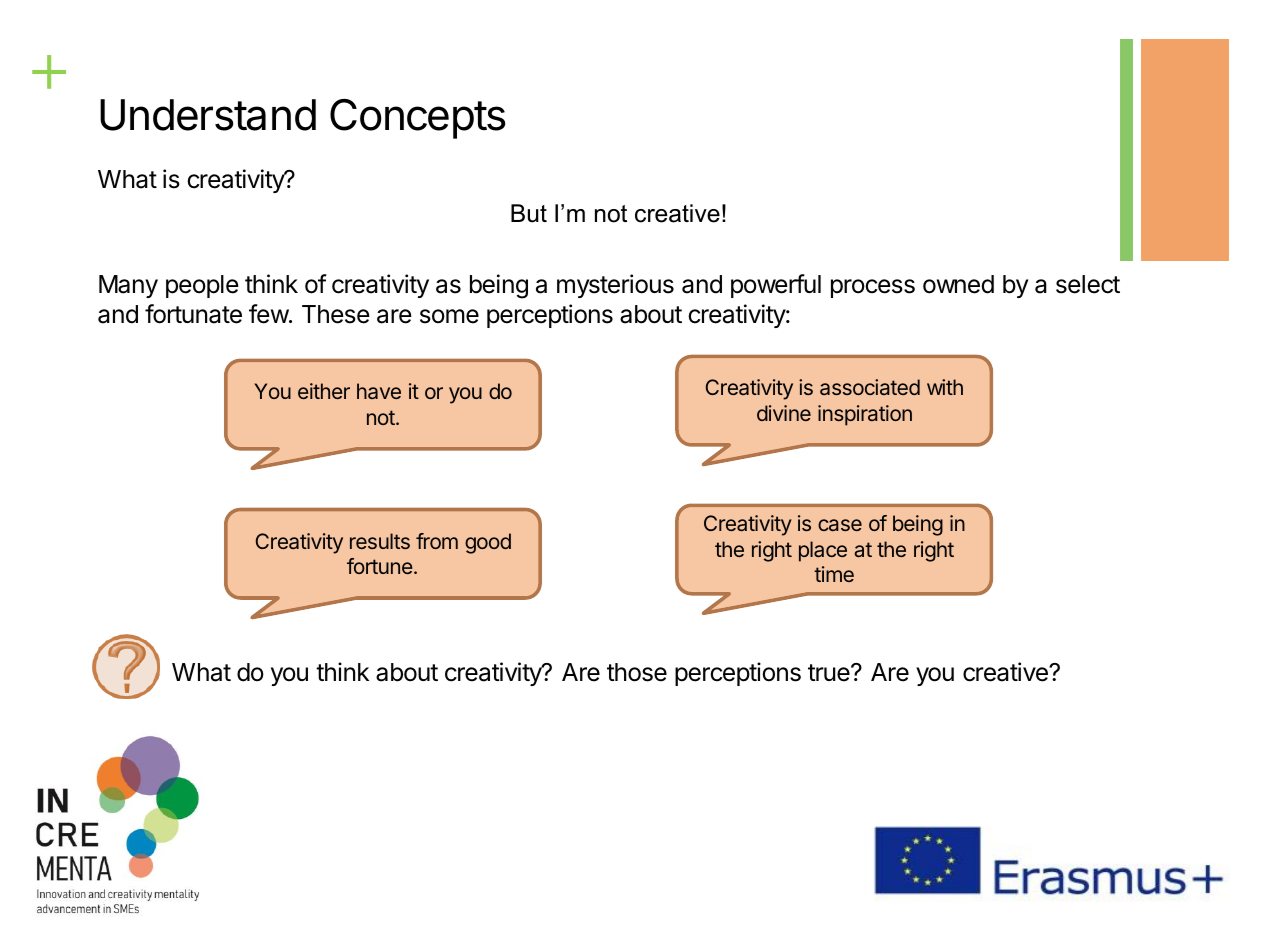  What do you see at coordinates (958, 284) in the page?
I see `owned` at bounding box center [958, 284].
